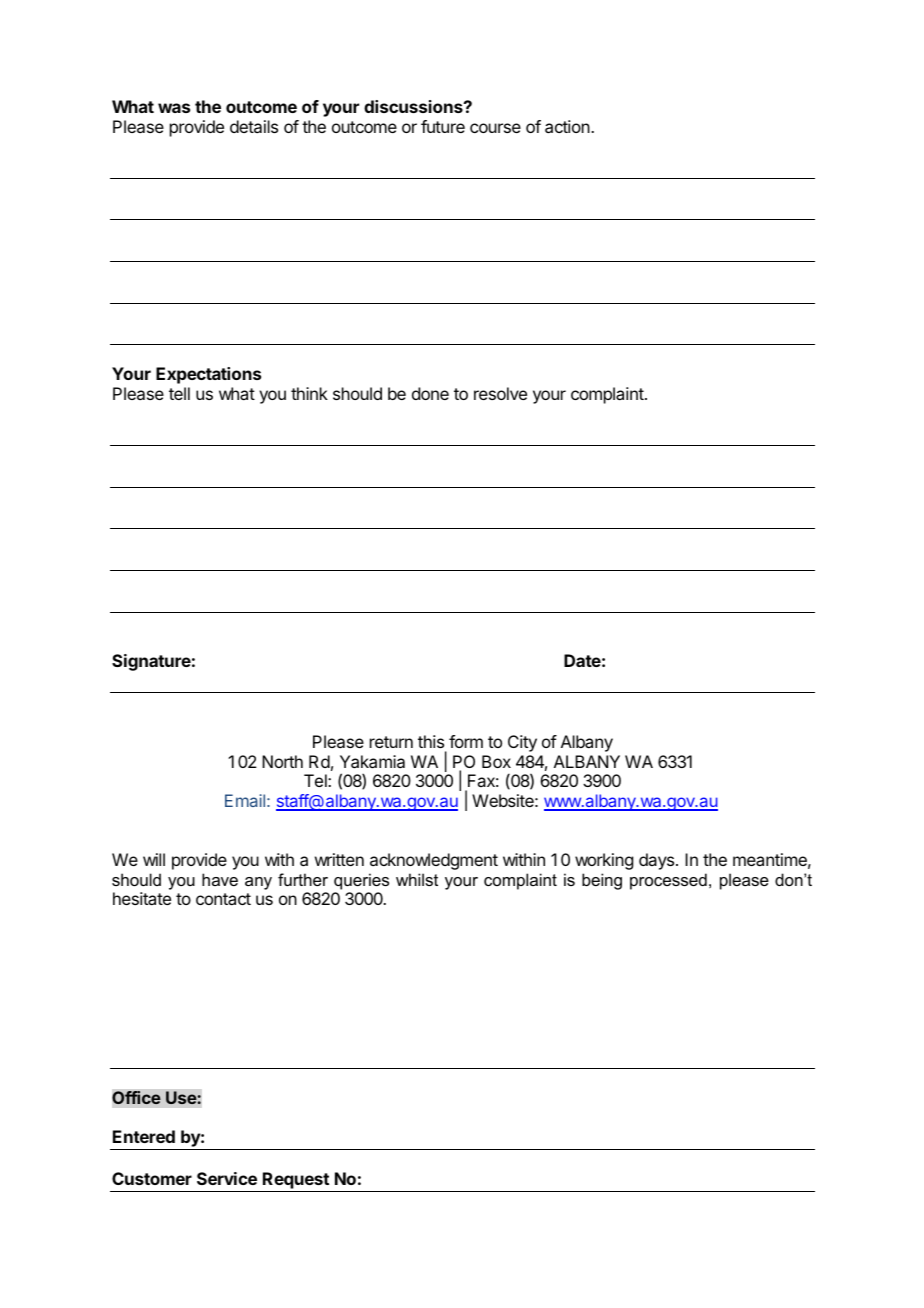 The image size is (924, 1308). What do you see at coordinates (282, 761) in the image?
I see `North` at bounding box center [282, 761].
